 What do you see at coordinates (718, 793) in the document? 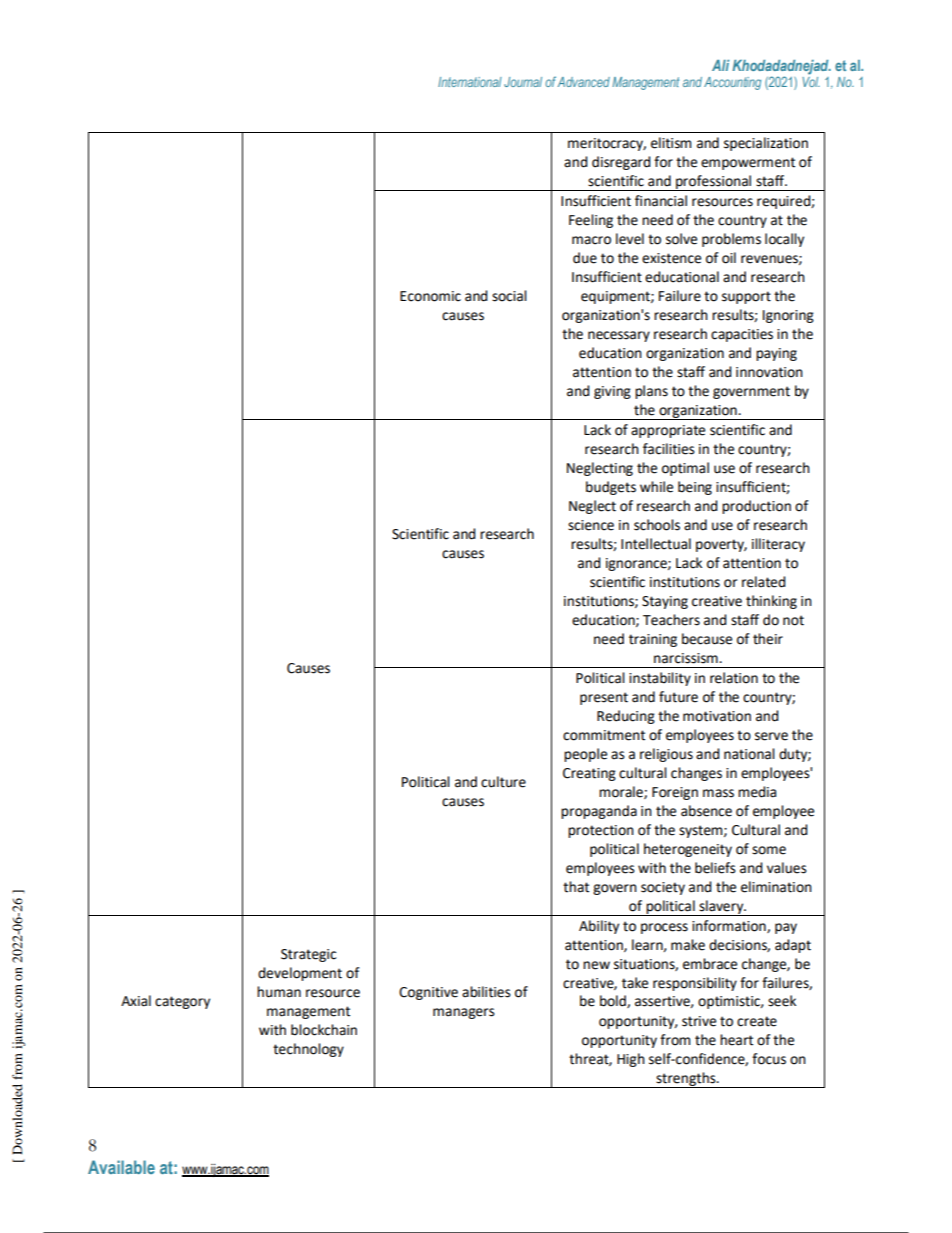
I see `mass` at bounding box center [718, 793].
